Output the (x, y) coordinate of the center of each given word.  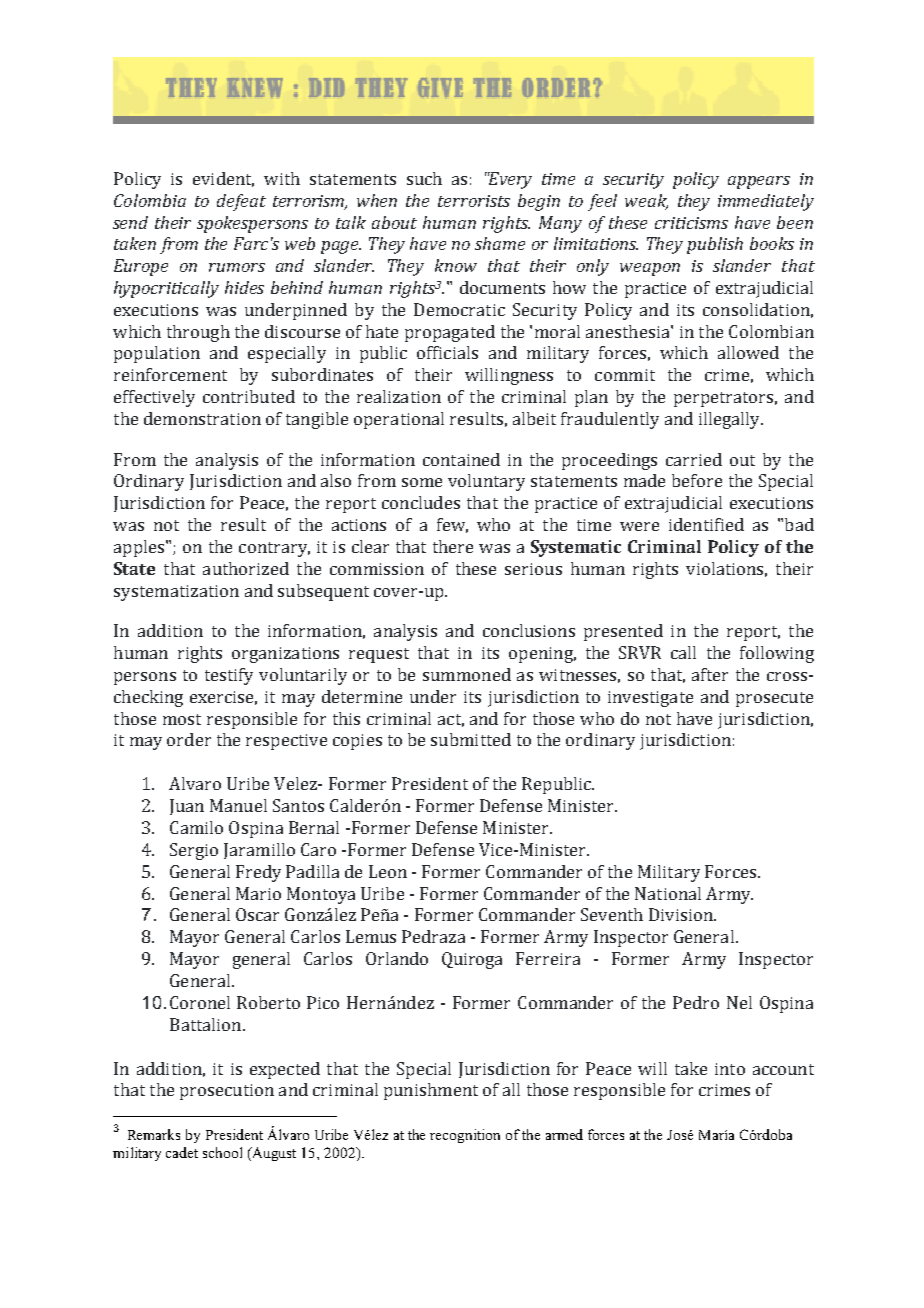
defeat (241, 202)
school (222, 1152)
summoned (467, 674)
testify (229, 676)
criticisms (691, 223)
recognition (465, 1136)
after (710, 674)
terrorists (474, 201)
